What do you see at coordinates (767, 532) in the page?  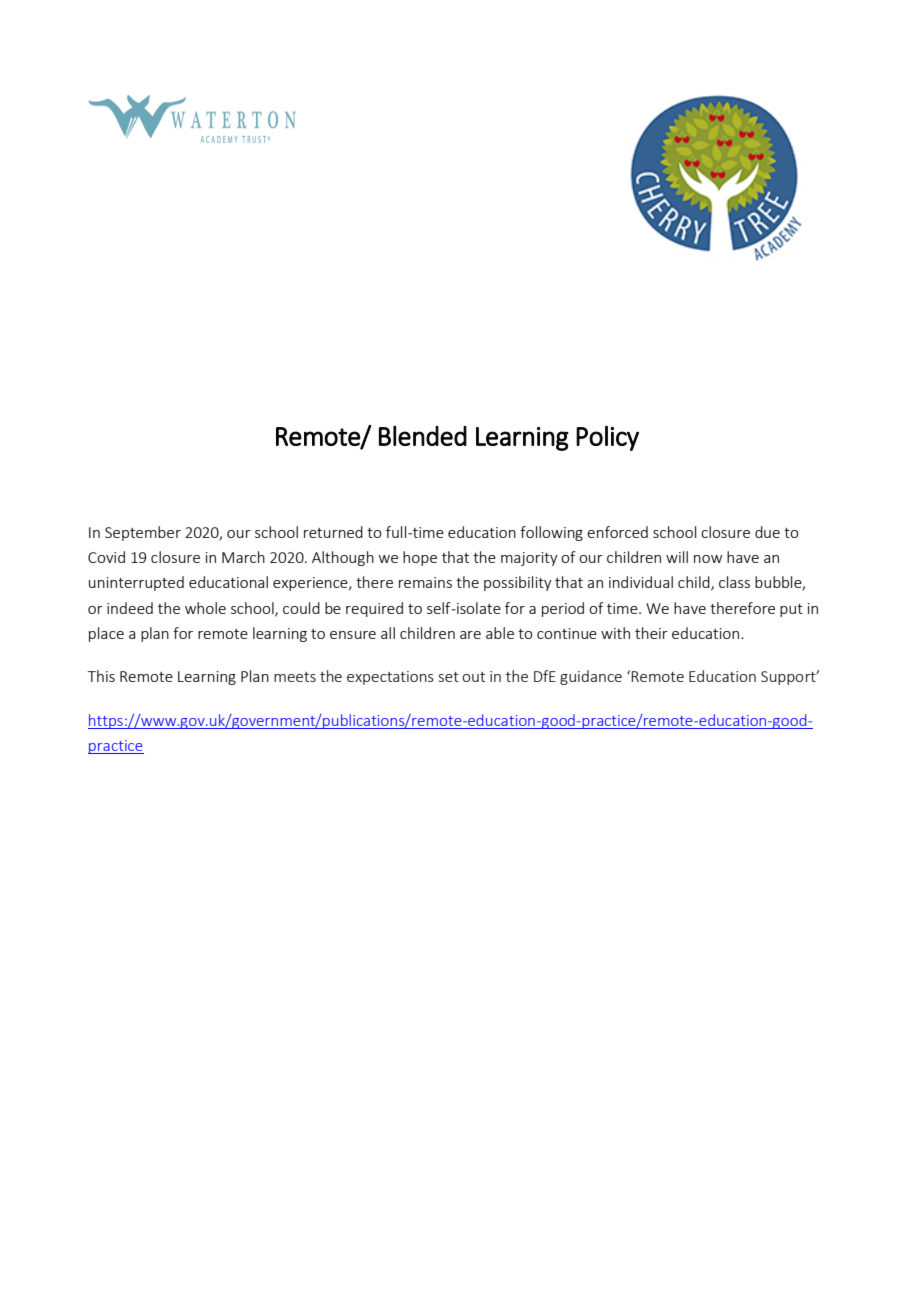 I see `due` at bounding box center [767, 532].
